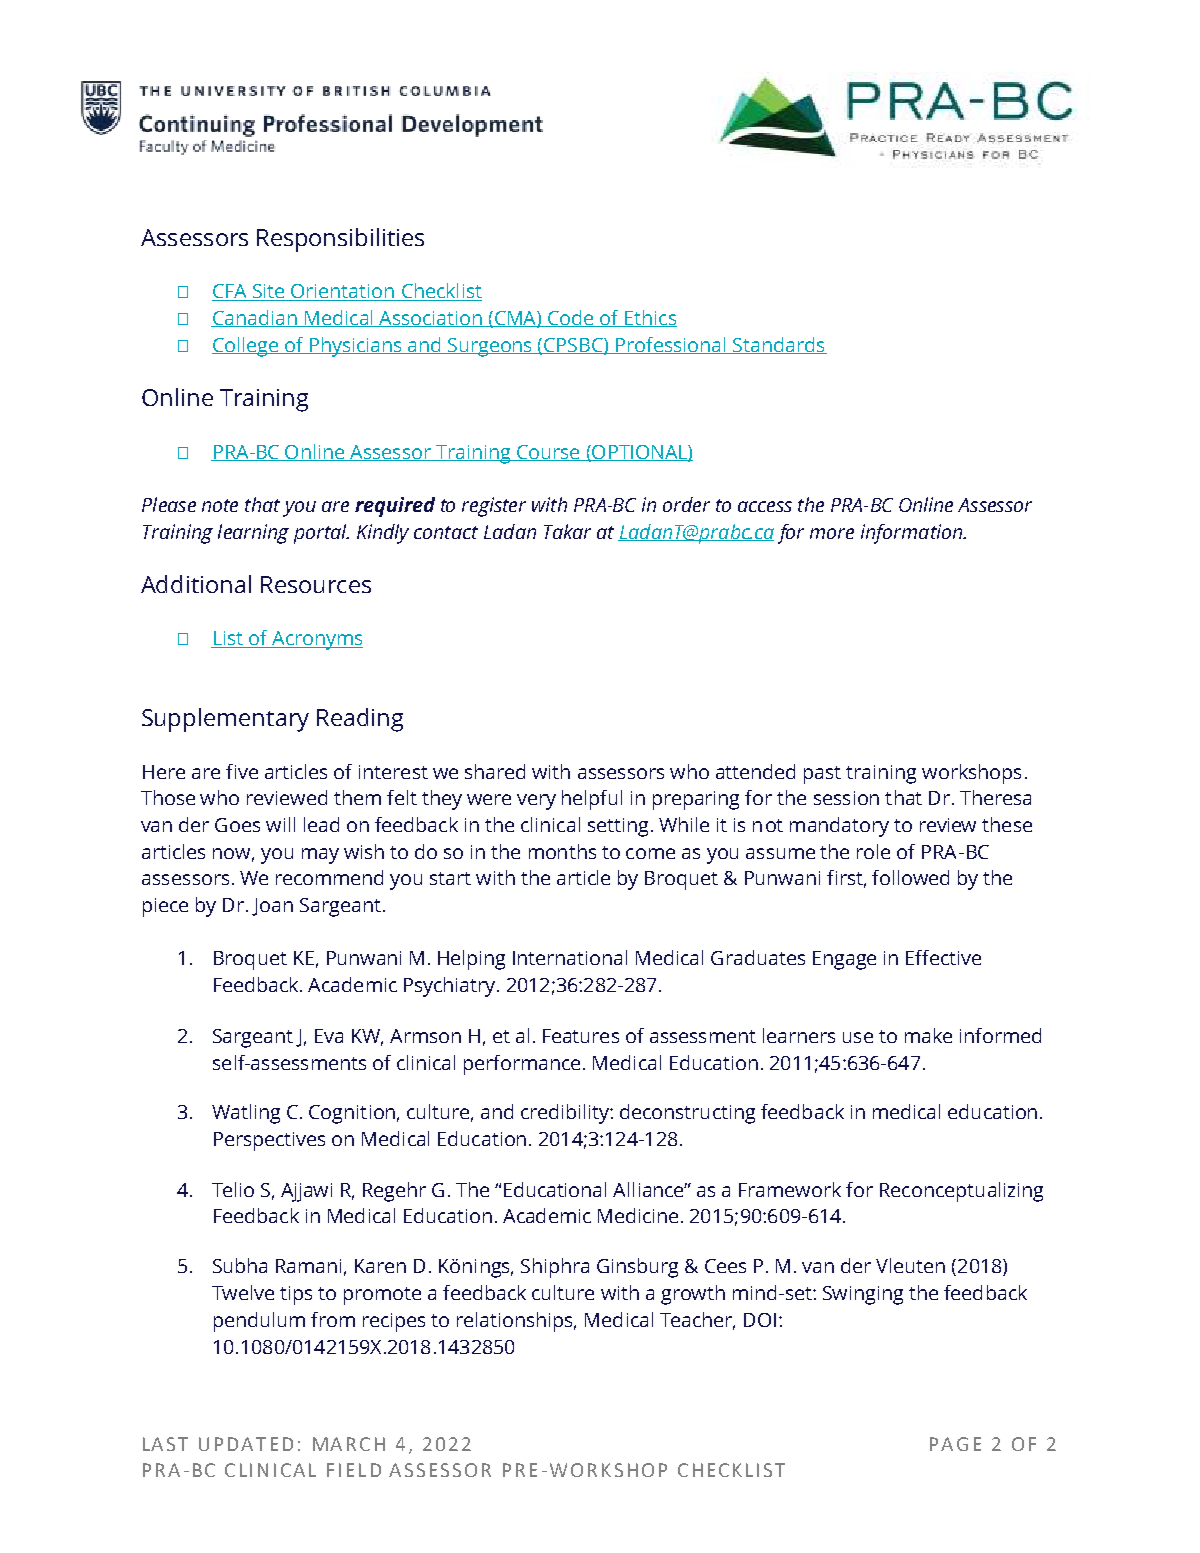 This document has height=1553, width=1200. What do you see at coordinates (269, 292) in the document?
I see `Site` at bounding box center [269, 292].
